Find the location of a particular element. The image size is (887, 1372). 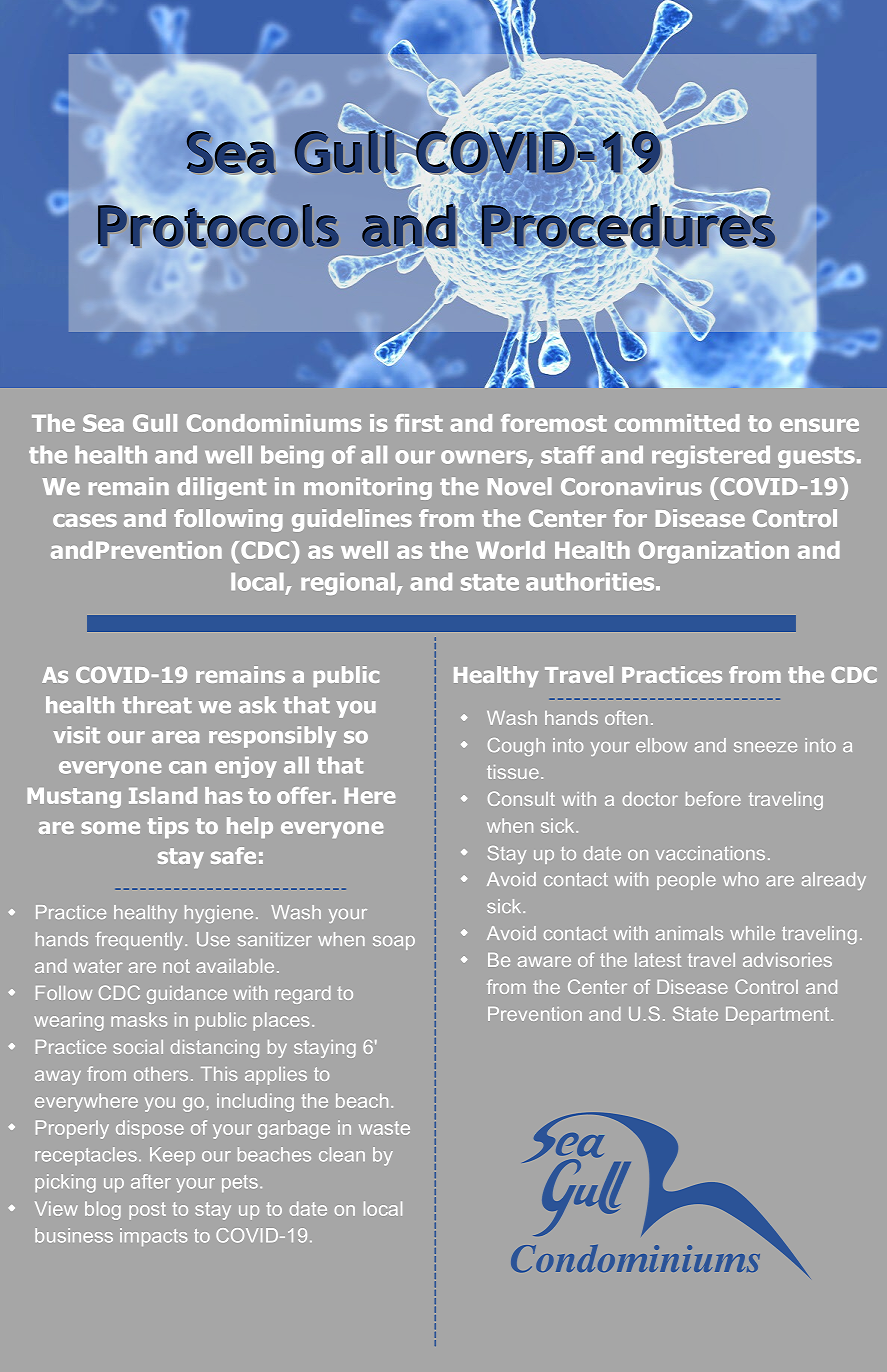

regard is located at coordinates (303, 995).
